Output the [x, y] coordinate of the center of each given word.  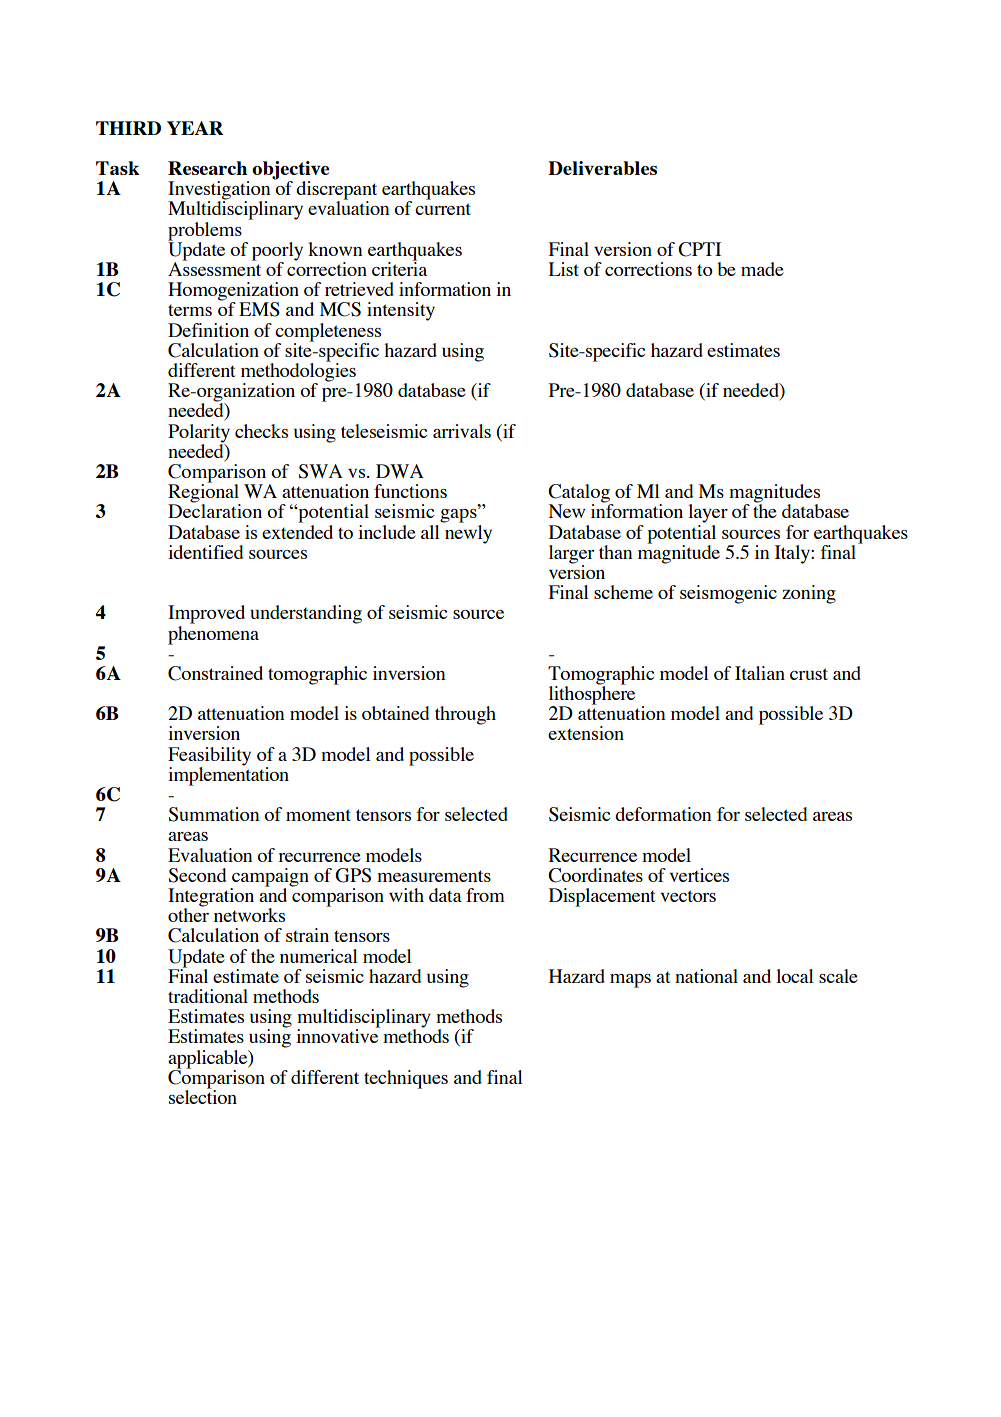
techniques [406, 1079]
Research [207, 168]
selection [203, 1096]
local [795, 976]
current [443, 209]
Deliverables [602, 168]
